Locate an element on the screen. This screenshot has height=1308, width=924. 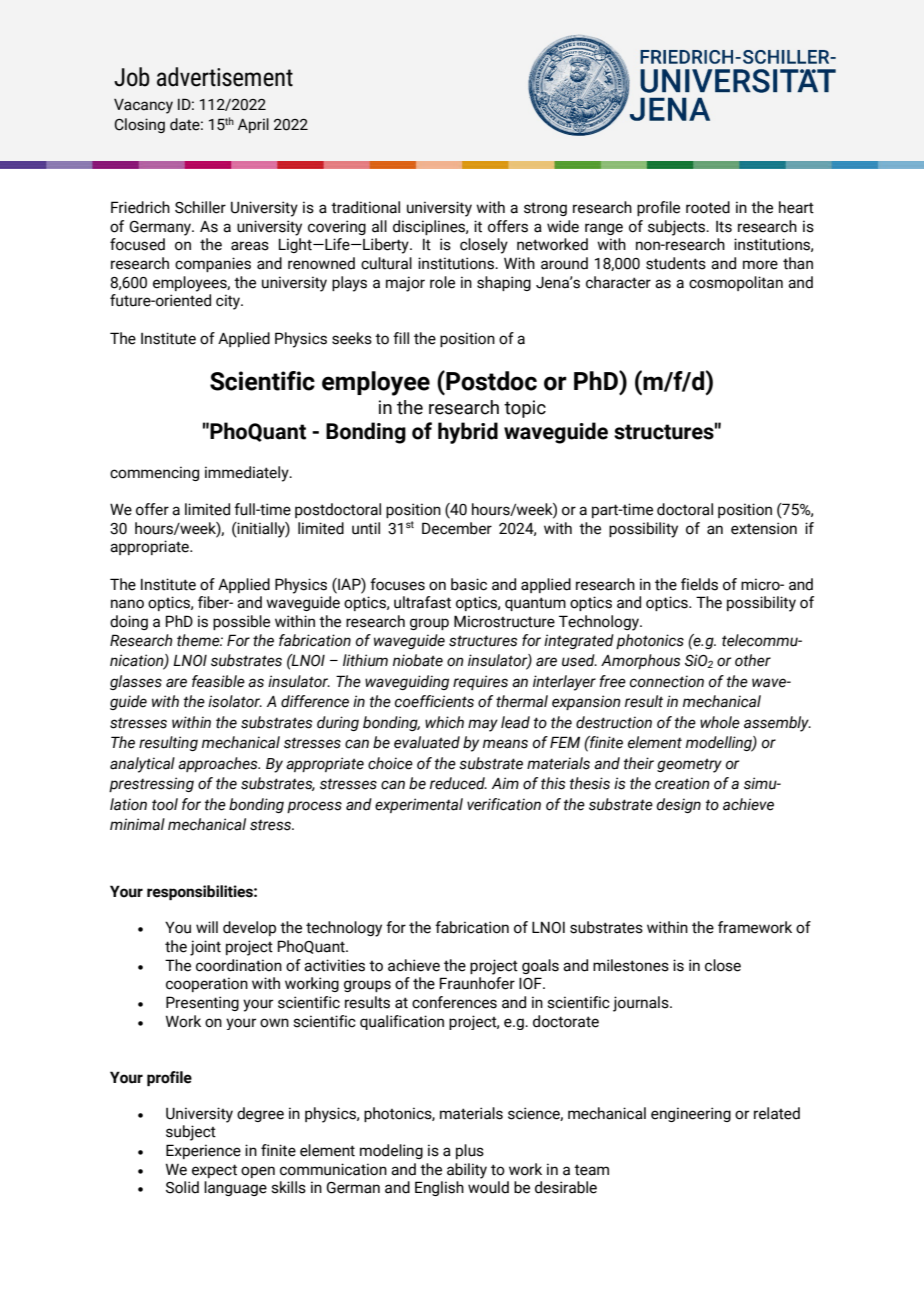
strong is located at coordinates (545, 209).
